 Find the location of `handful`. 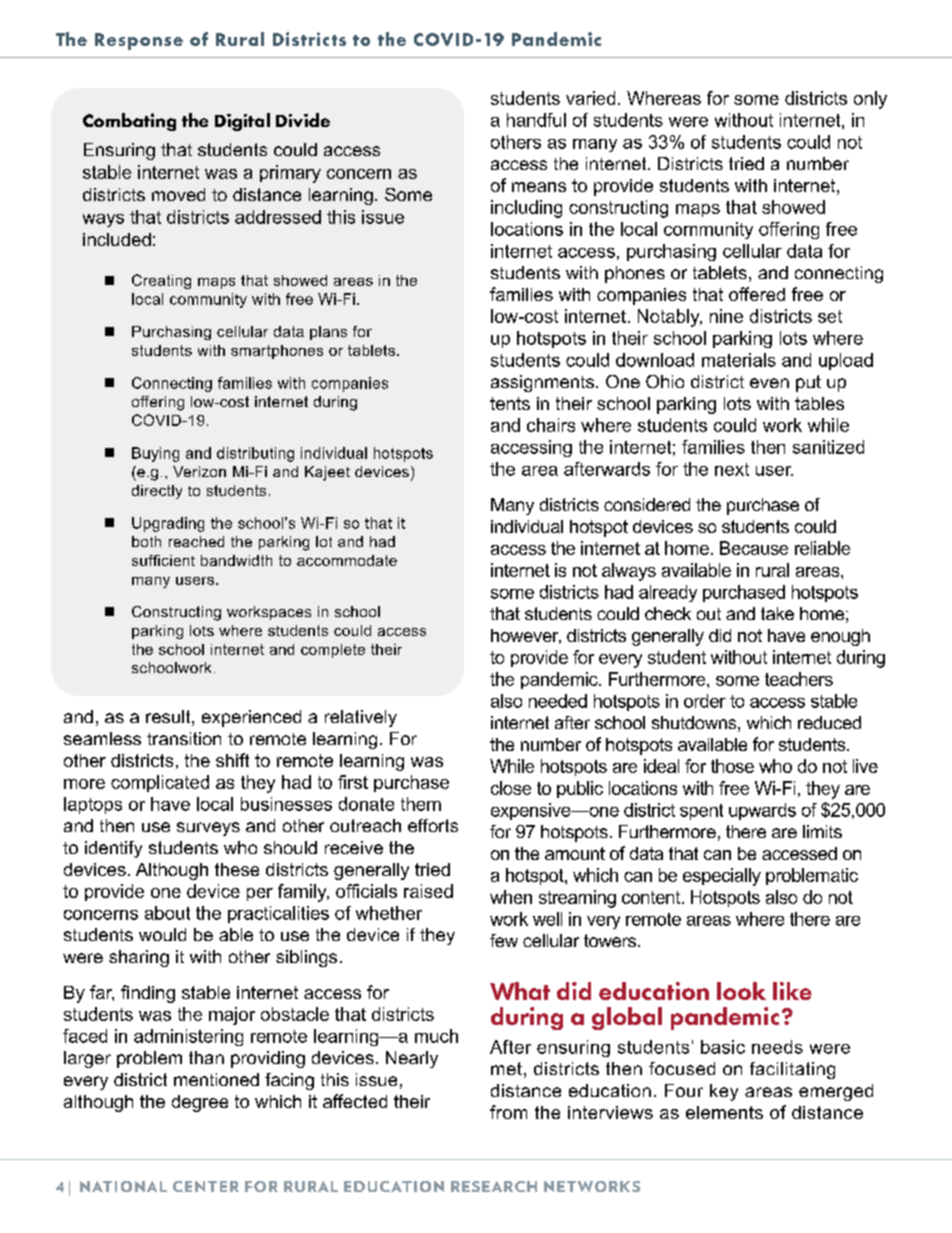

handful is located at coordinates (536, 120).
